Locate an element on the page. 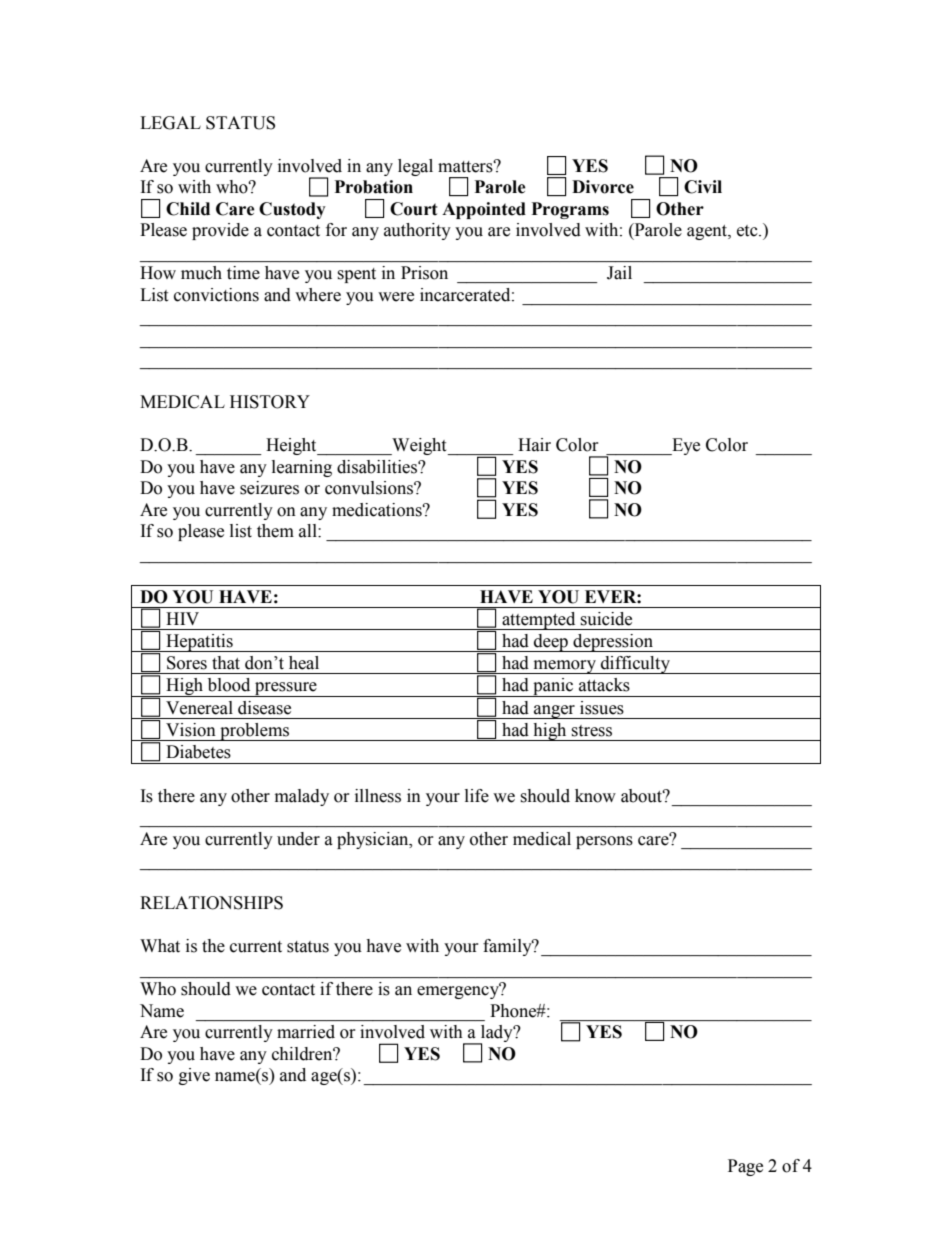  provide is located at coordinates (220, 231).
